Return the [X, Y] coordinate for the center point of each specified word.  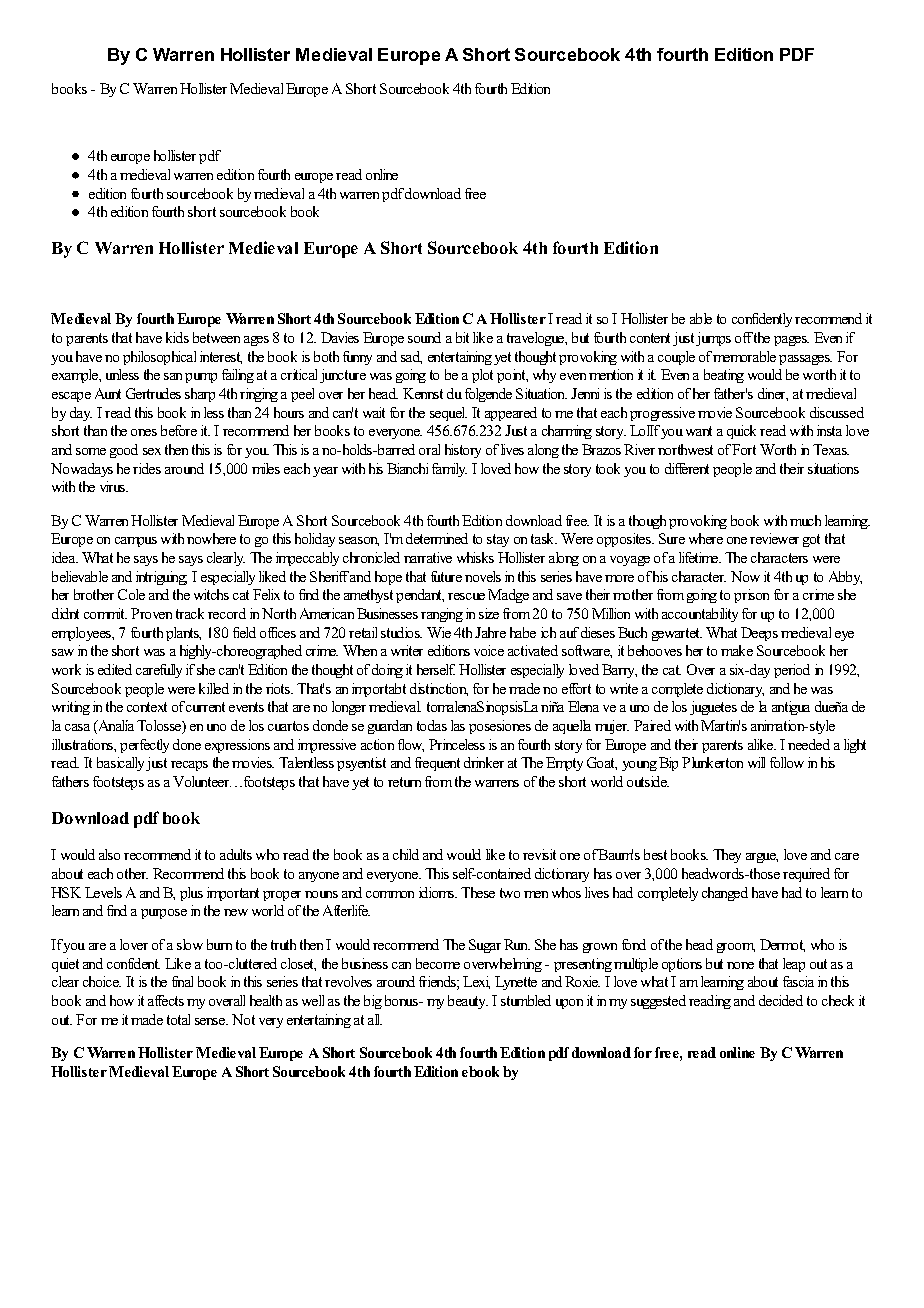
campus [136, 542]
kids [177, 337]
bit [462, 337]
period [792, 671]
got [811, 540]
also [109, 854]
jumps [713, 339]
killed [214, 688]
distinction [439, 689]
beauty [468, 1002]
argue [762, 858]
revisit [539, 854]
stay [498, 540]
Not [243, 1019]
